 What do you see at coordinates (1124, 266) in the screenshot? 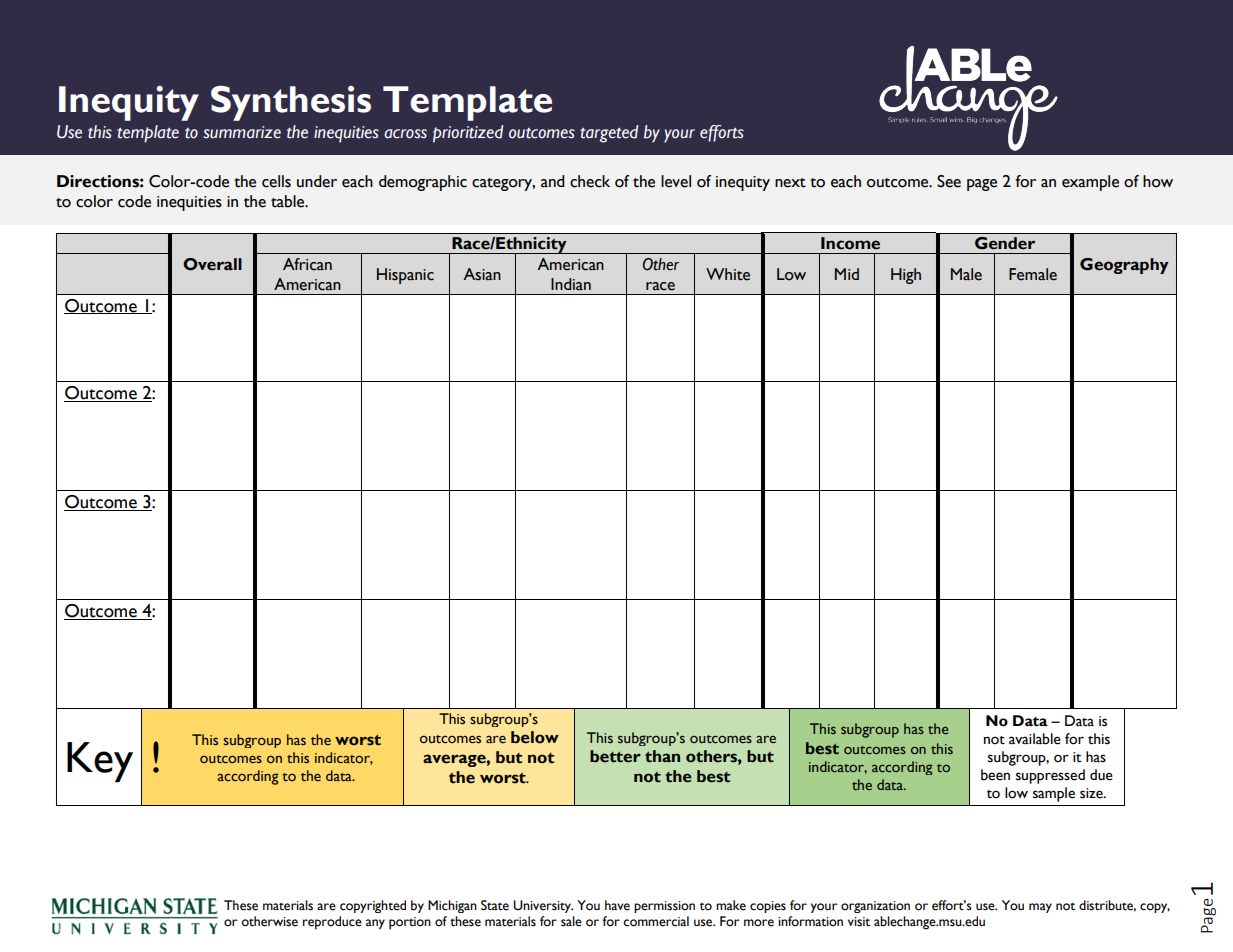
I see `Geography` at bounding box center [1124, 266].
